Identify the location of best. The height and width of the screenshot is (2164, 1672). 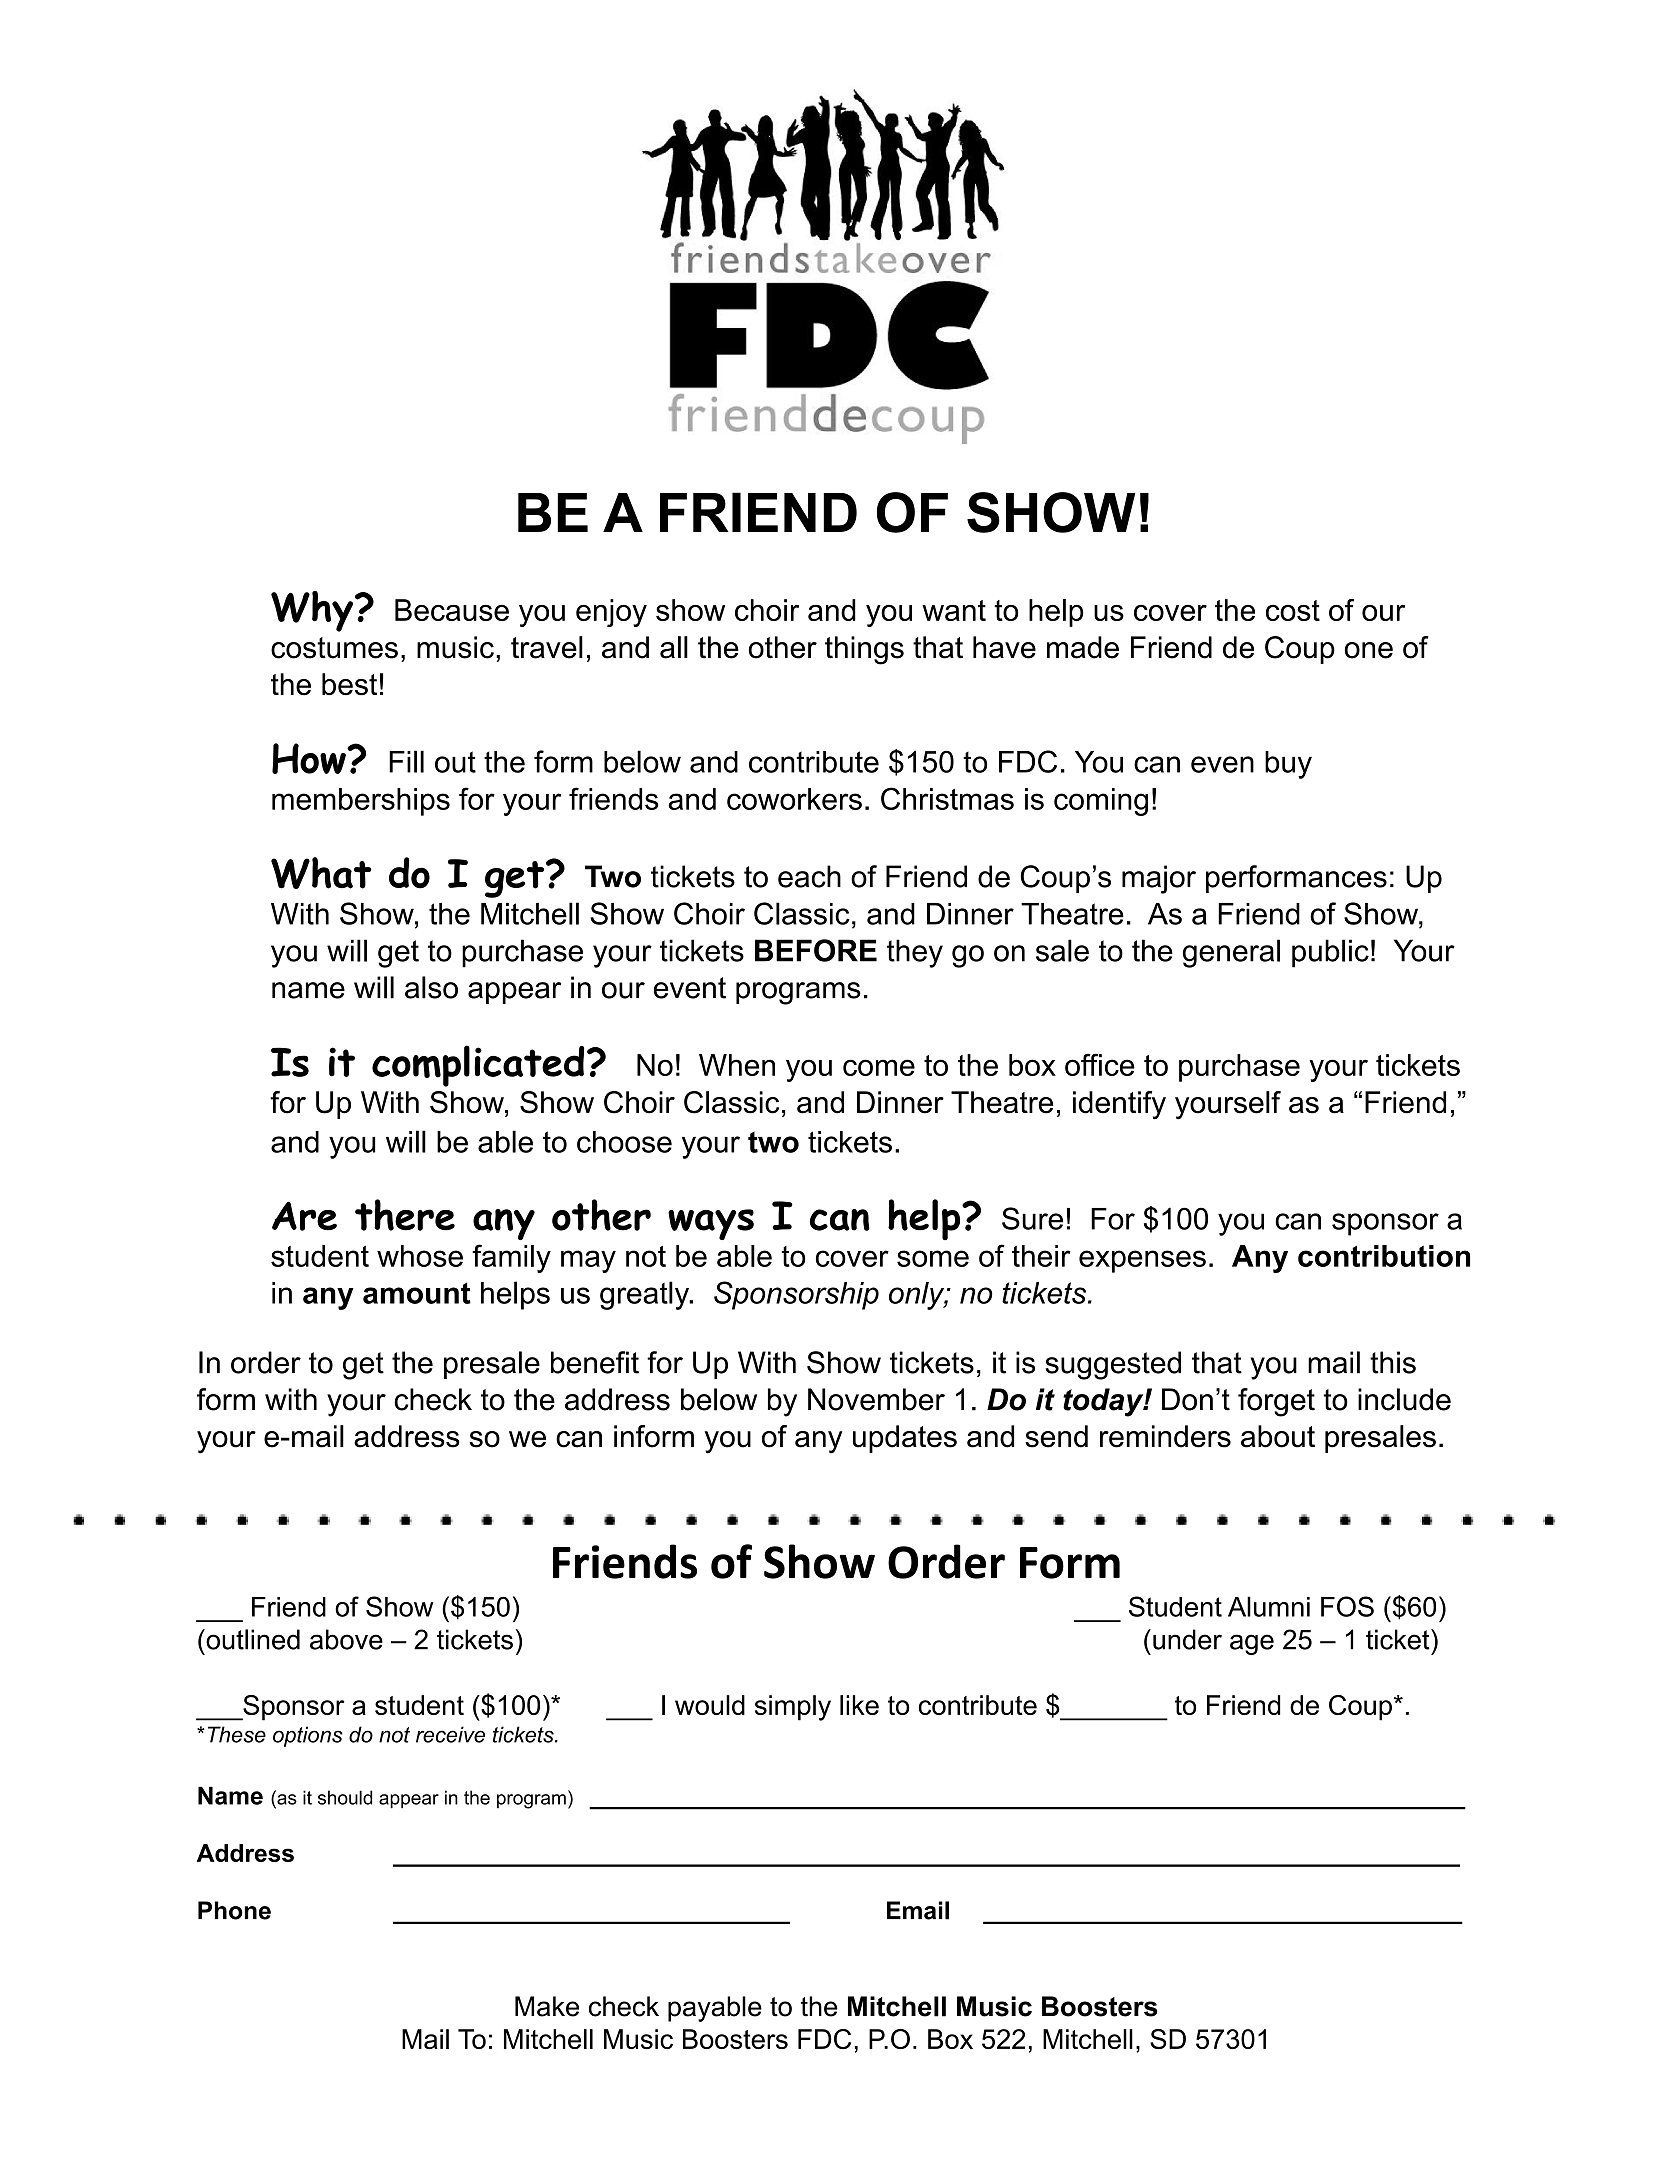
(349, 684).
